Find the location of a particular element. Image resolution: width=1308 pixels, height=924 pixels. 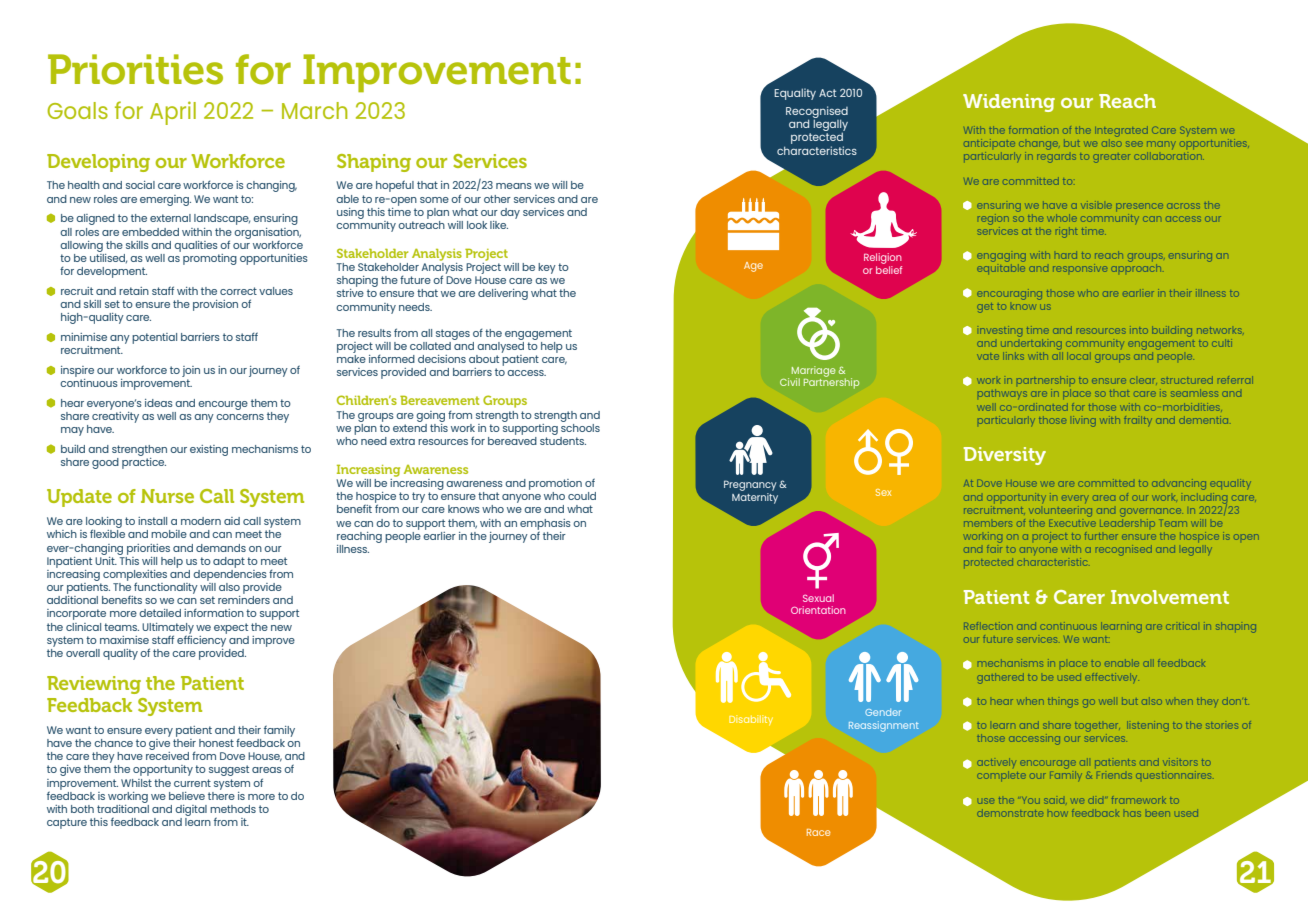

Orientation is located at coordinates (818, 610).
